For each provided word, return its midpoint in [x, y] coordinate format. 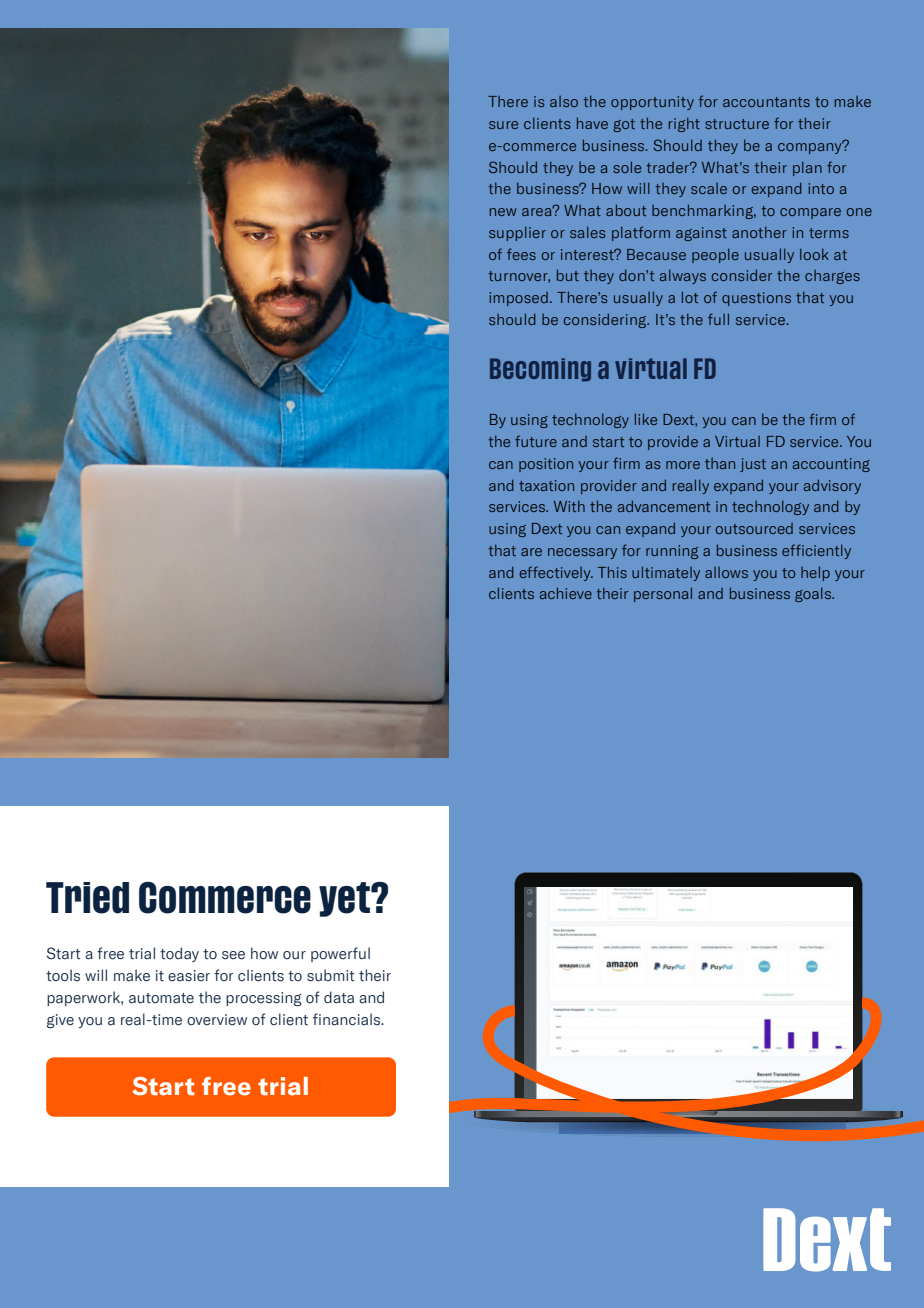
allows [726, 572]
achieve [566, 593]
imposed [518, 299]
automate [161, 998]
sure [503, 125]
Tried [87, 898]
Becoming [540, 370]
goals [814, 594]
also [564, 101]
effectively [556, 573]
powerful [340, 954]
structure [737, 124]
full [718, 319]
